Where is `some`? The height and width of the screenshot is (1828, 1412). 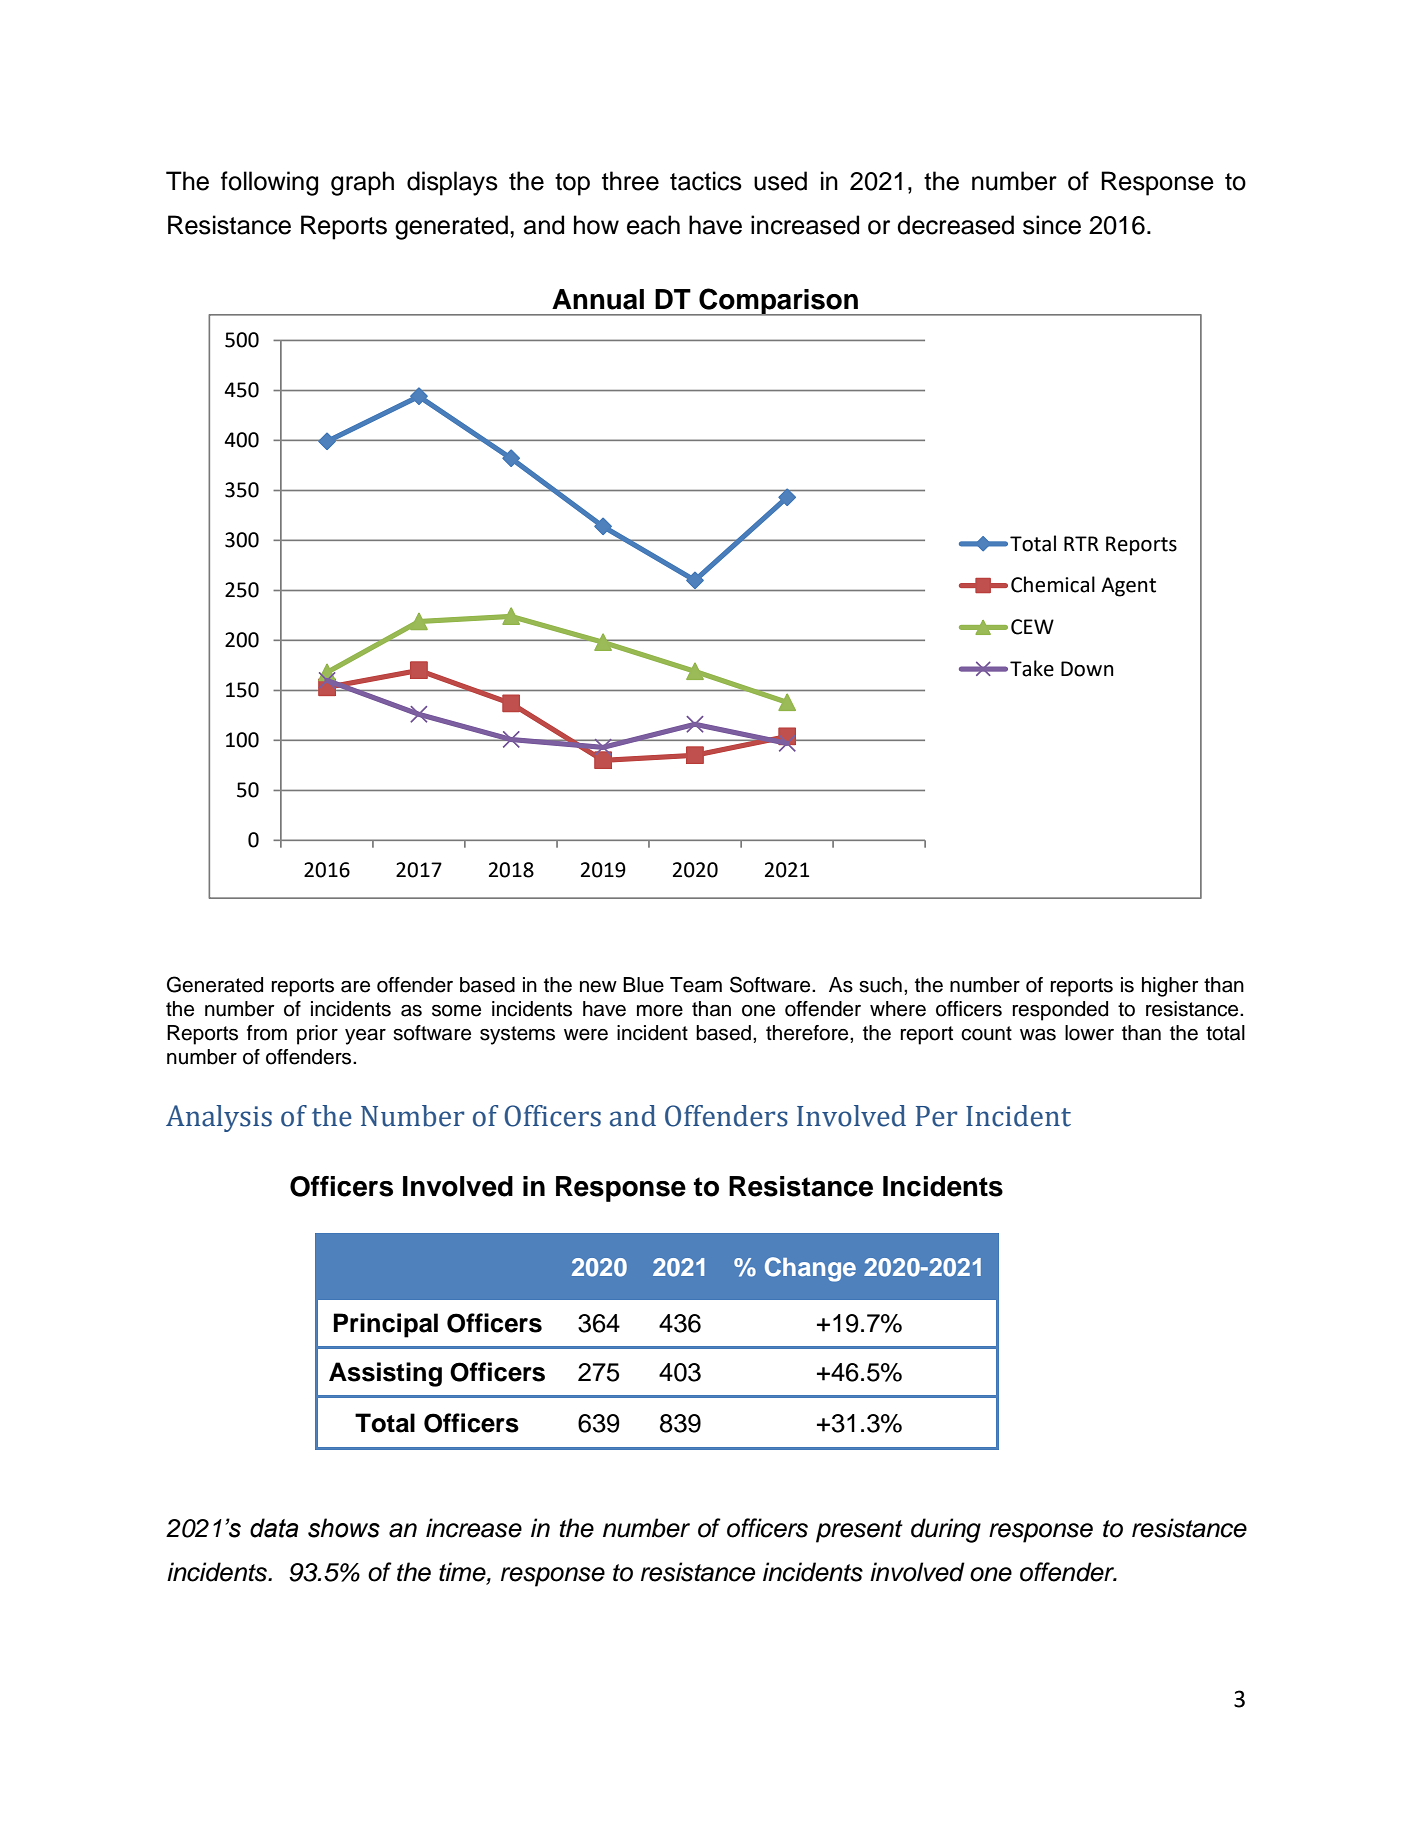 some is located at coordinates (456, 1011).
